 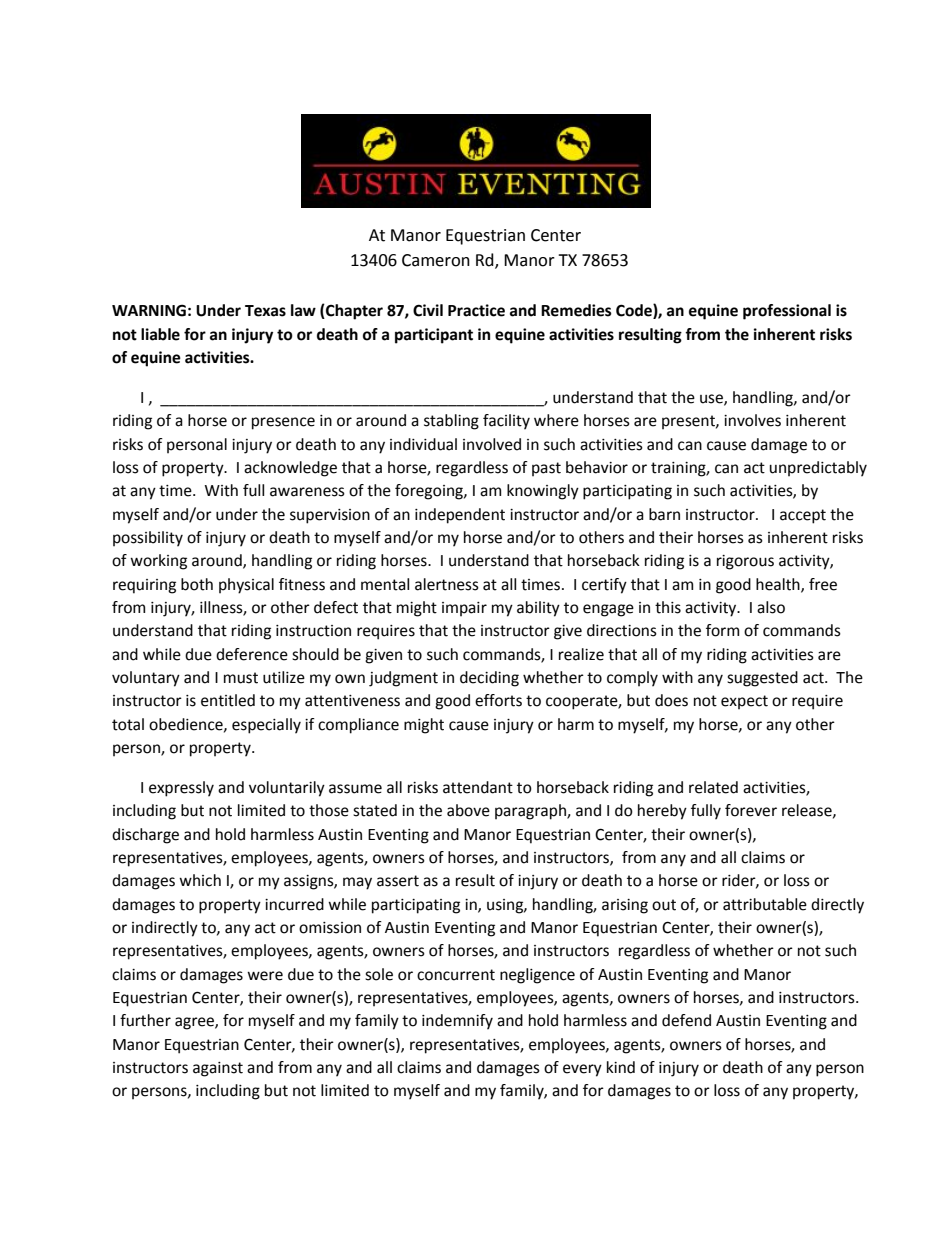 I want to click on professional, so click(x=787, y=312).
